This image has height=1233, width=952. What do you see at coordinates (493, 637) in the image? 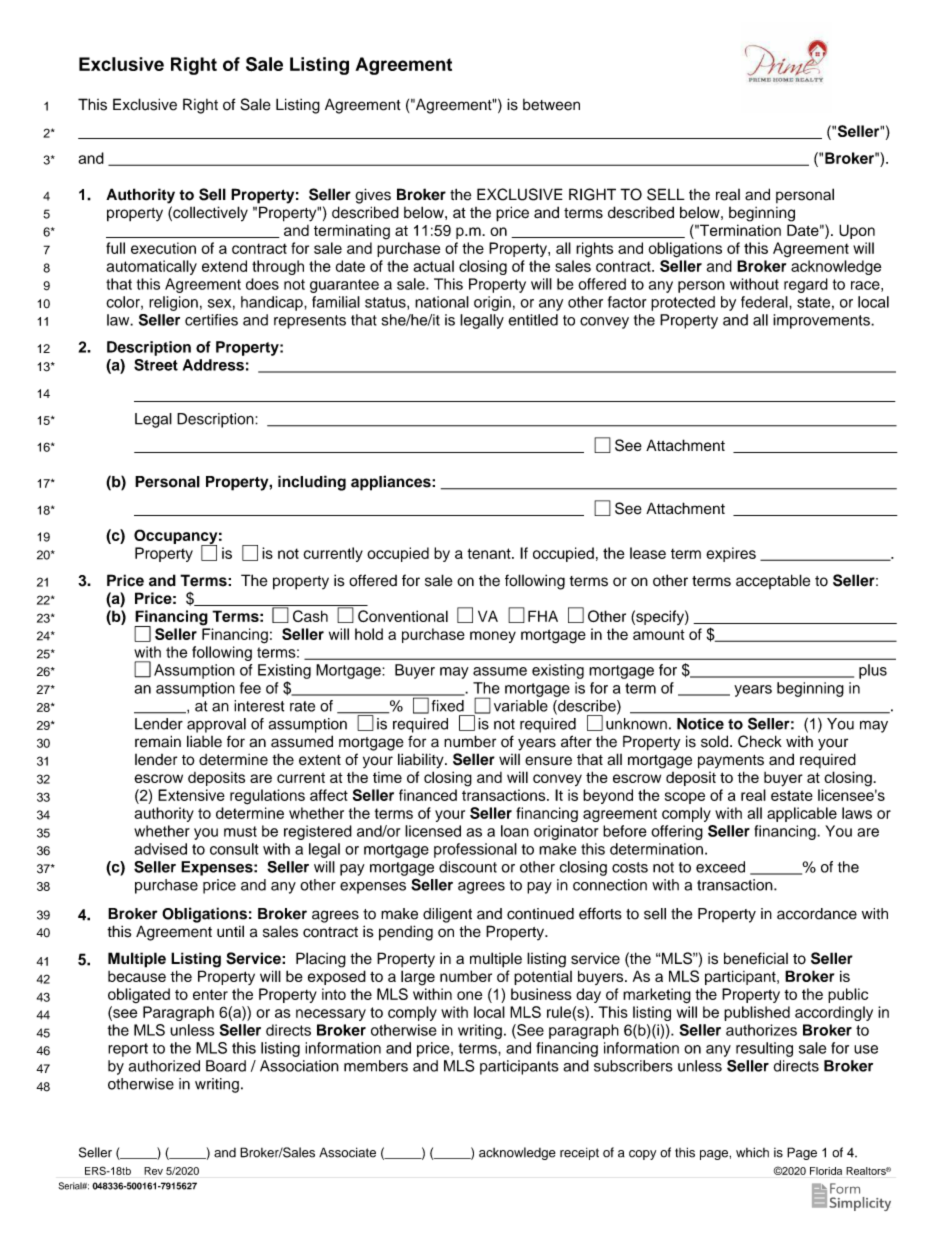
I see `money` at bounding box center [493, 637].
